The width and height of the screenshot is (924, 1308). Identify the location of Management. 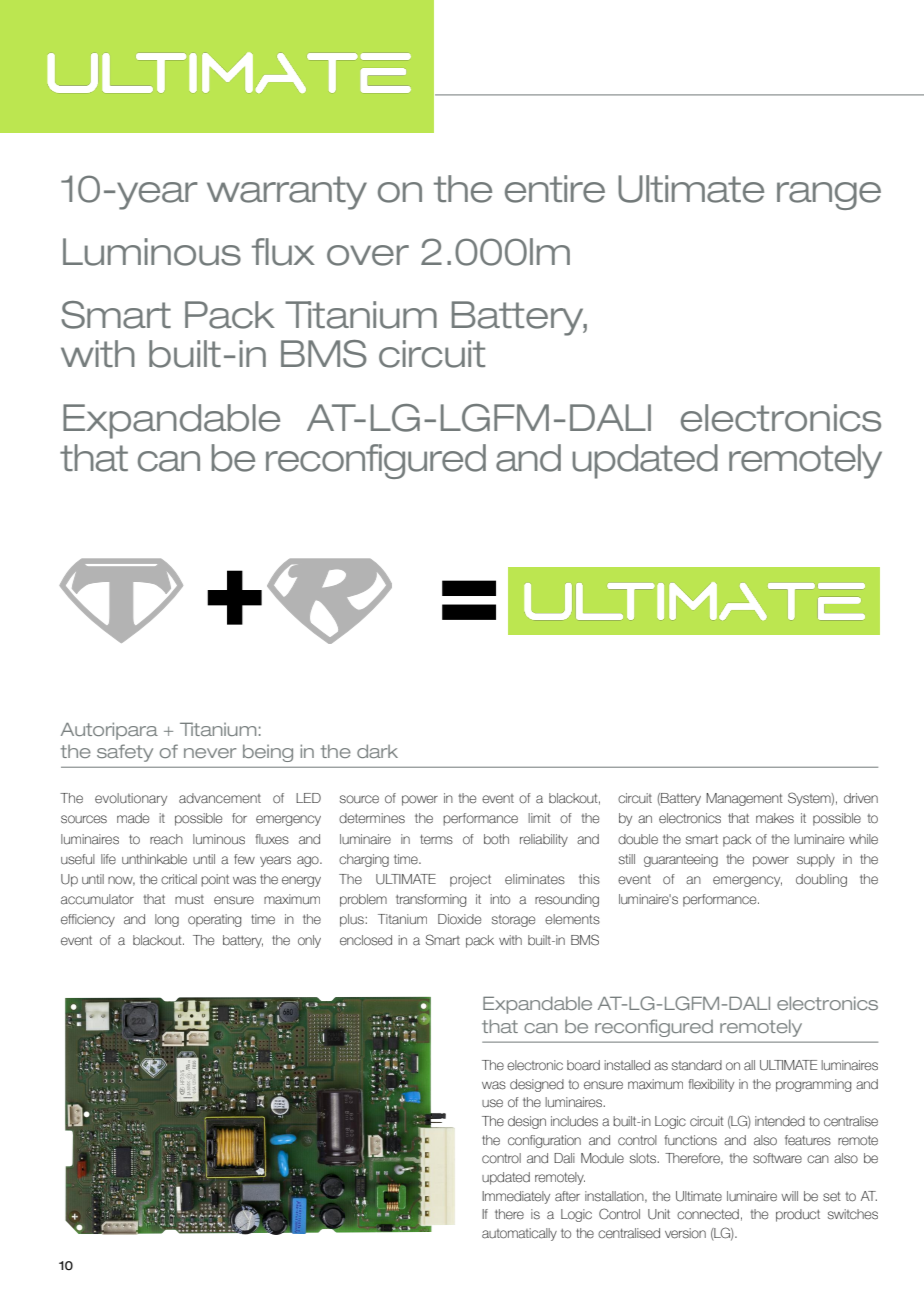
(744, 799).
